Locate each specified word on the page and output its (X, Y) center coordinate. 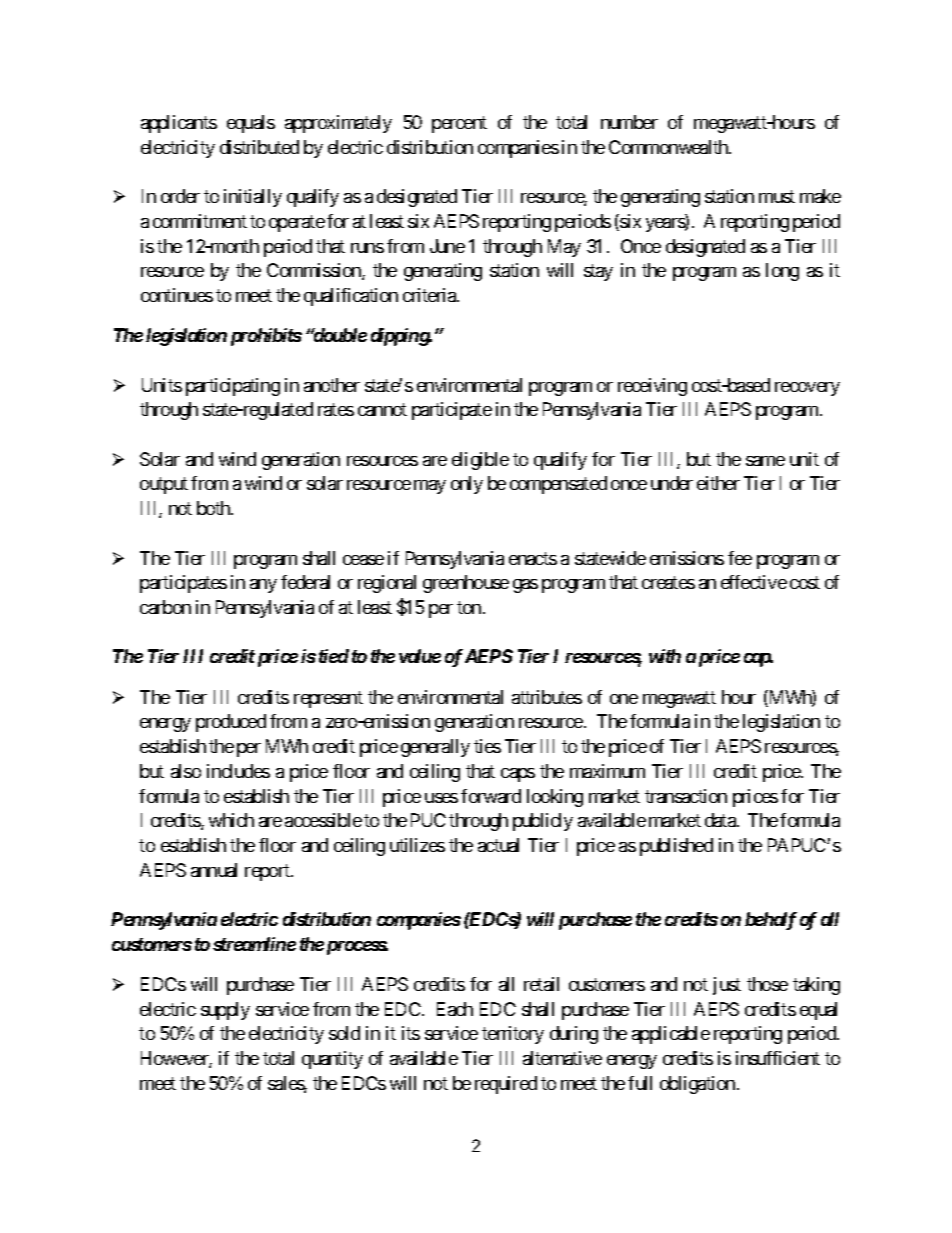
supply (225, 1011)
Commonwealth (669, 147)
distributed (259, 147)
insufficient (778, 1058)
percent (459, 124)
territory (513, 1035)
